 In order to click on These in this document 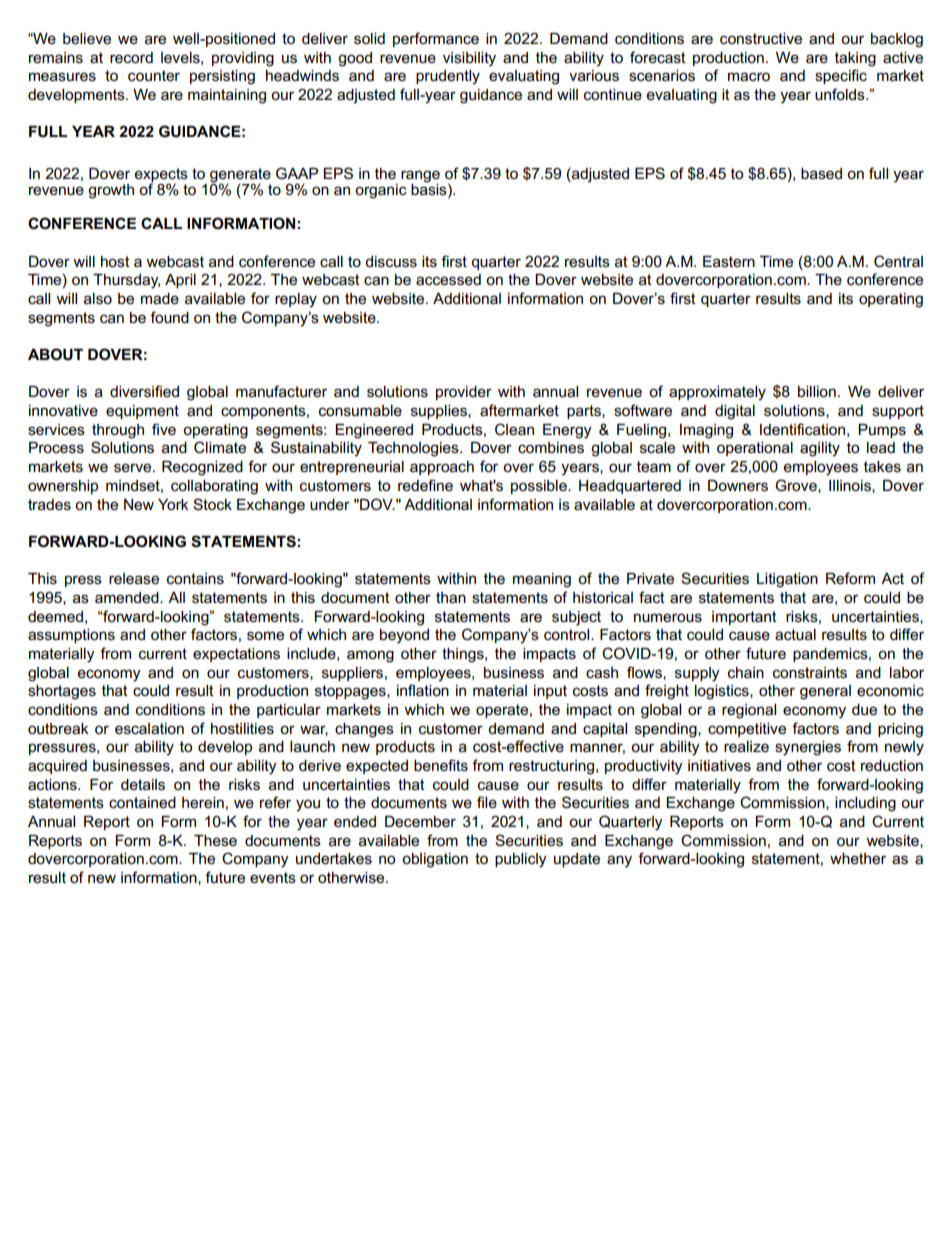, I will do `click(215, 840)`.
